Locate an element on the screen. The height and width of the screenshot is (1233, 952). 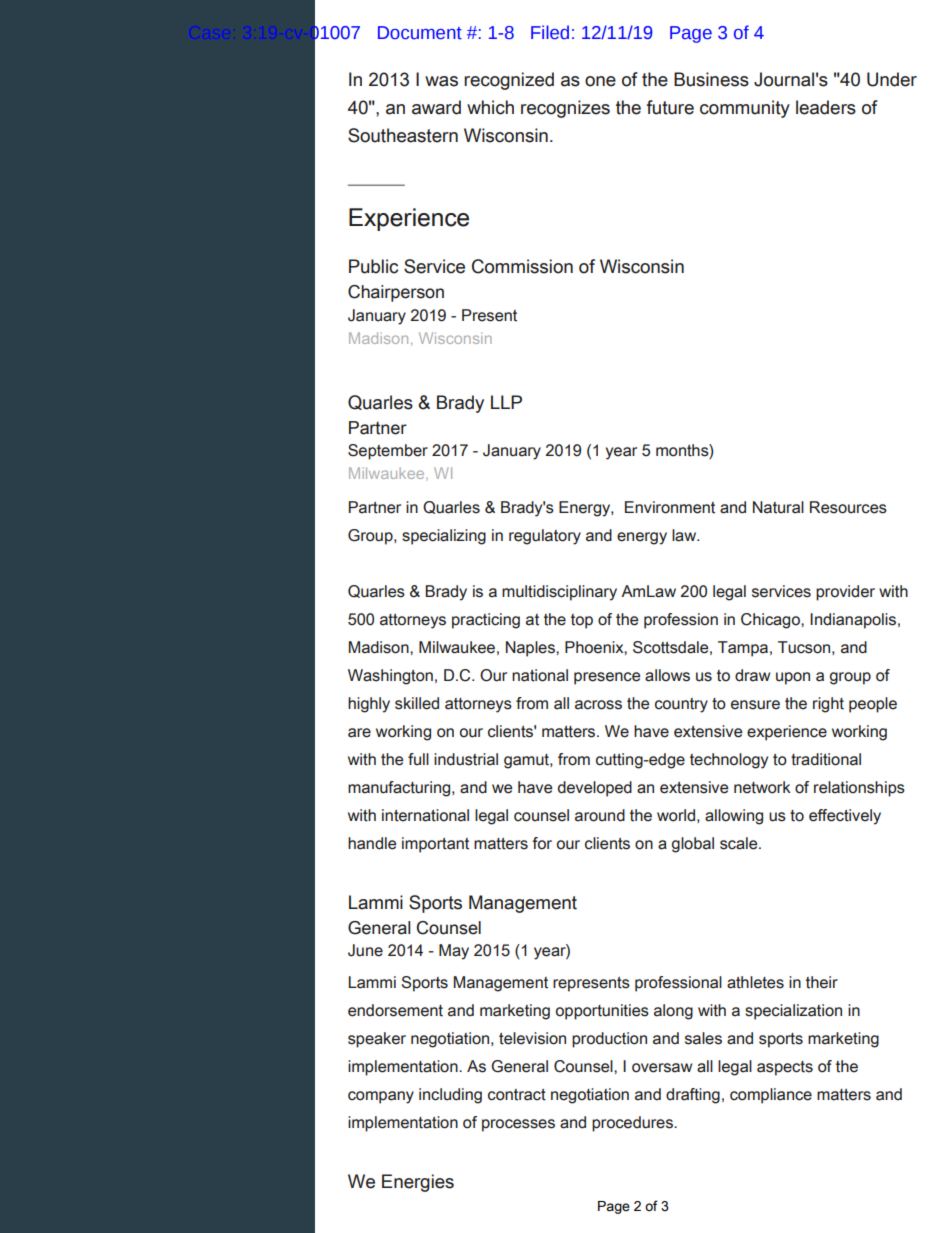
top is located at coordinates (582, 621).
